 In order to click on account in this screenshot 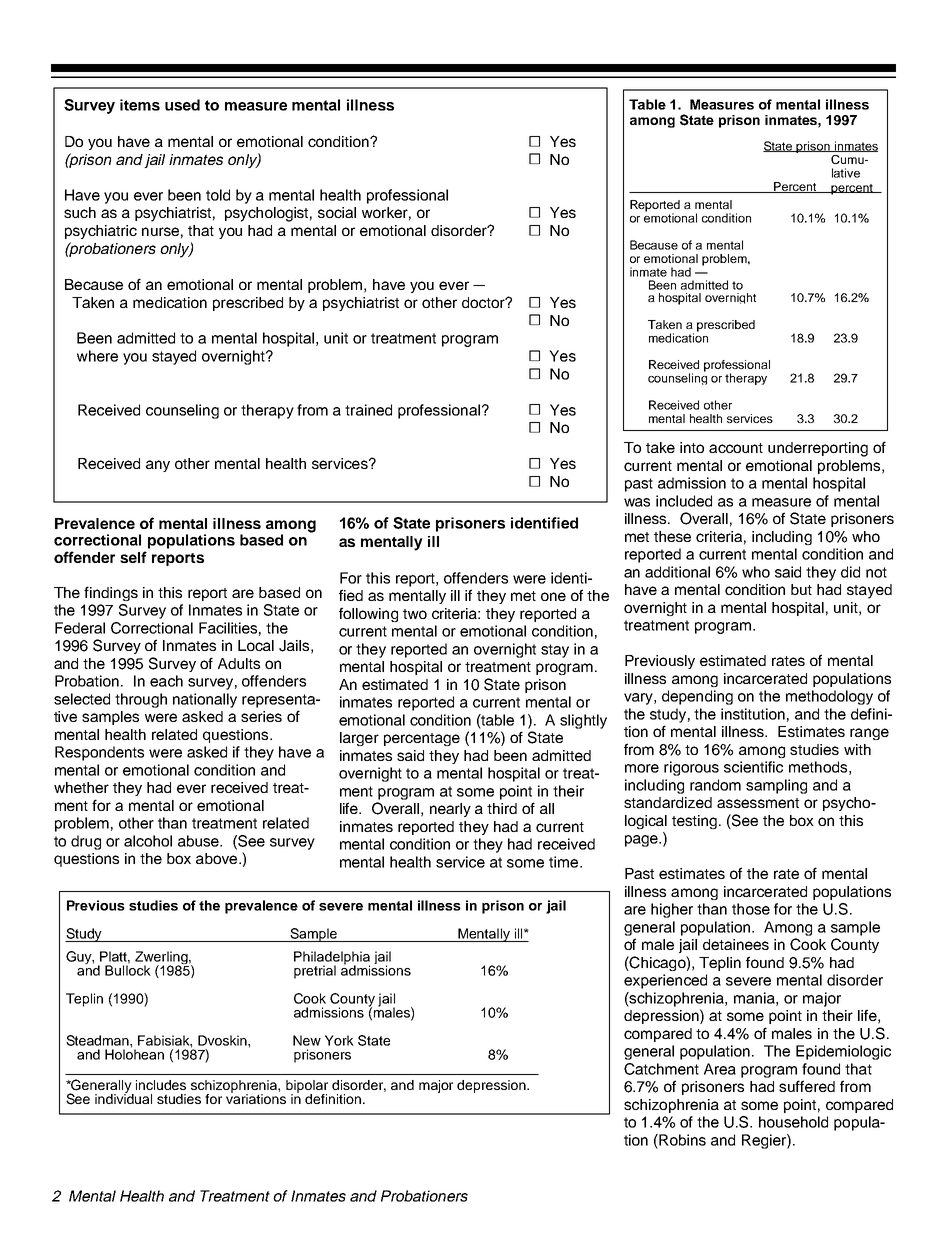, I will do `click(736, 448)`.
